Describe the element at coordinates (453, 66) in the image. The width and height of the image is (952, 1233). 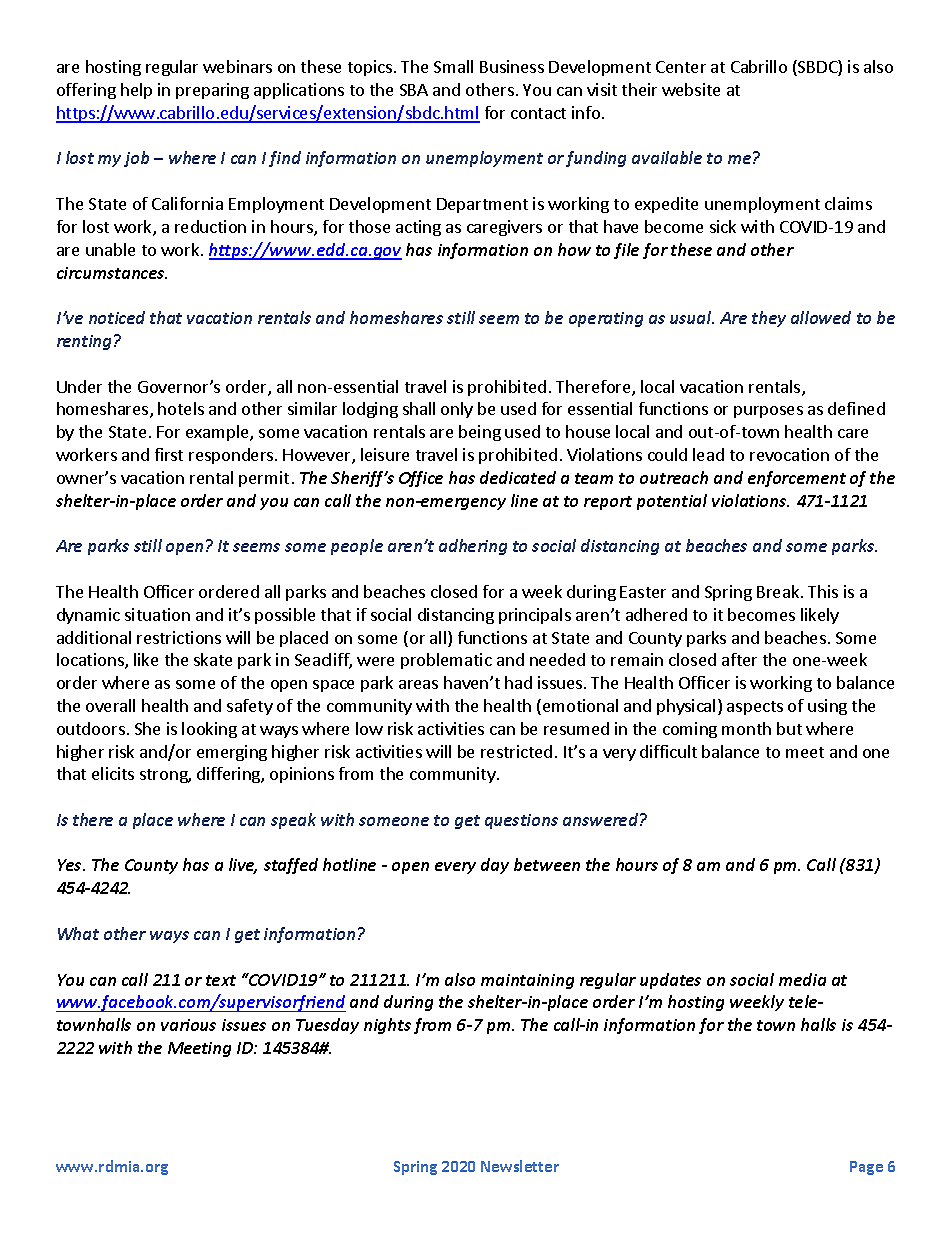
I see `Small` at that location.
